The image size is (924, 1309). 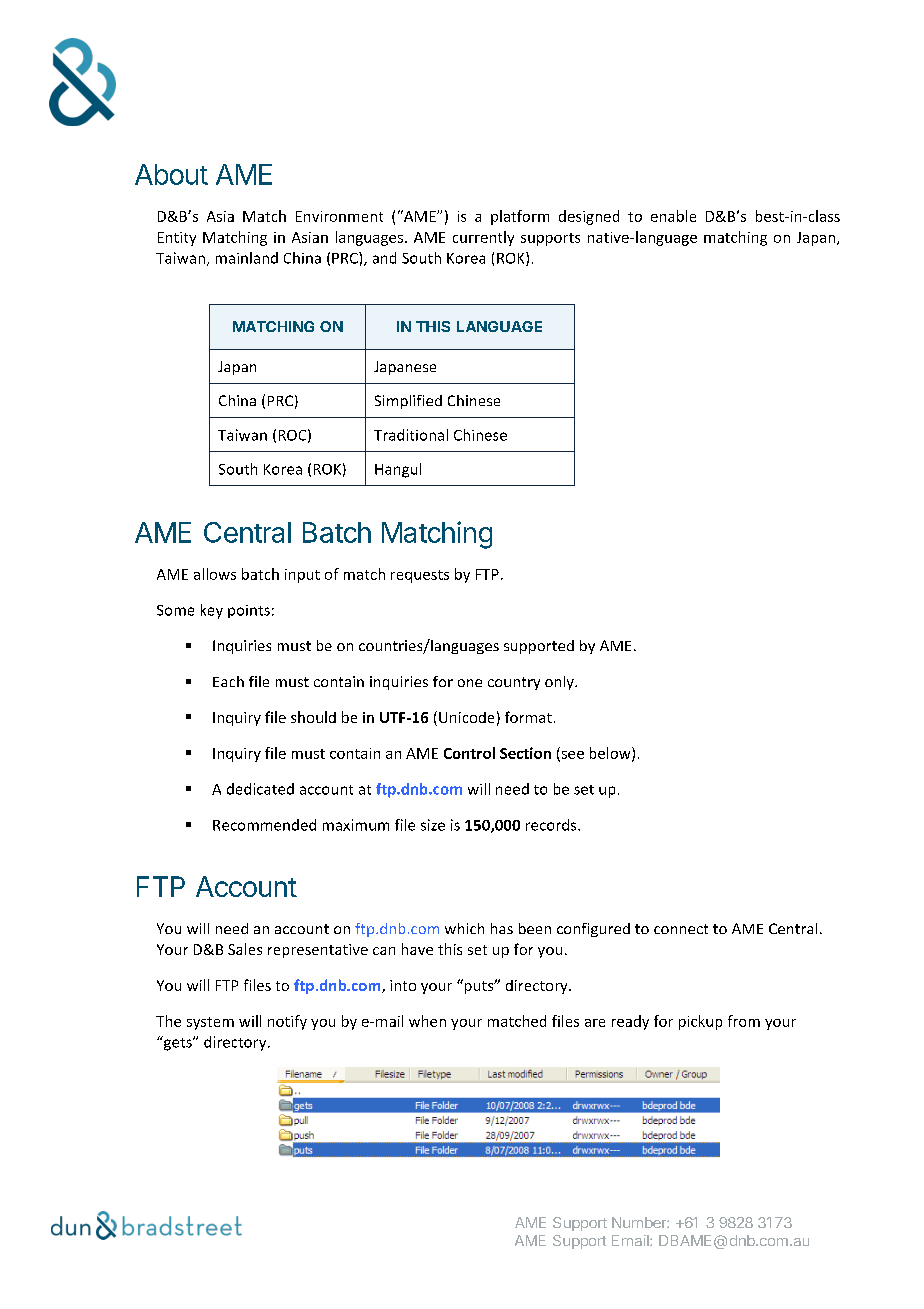 What do you see at coordinates (171, 174) in the page?
I see `About` at bounding box center [171, 174].
